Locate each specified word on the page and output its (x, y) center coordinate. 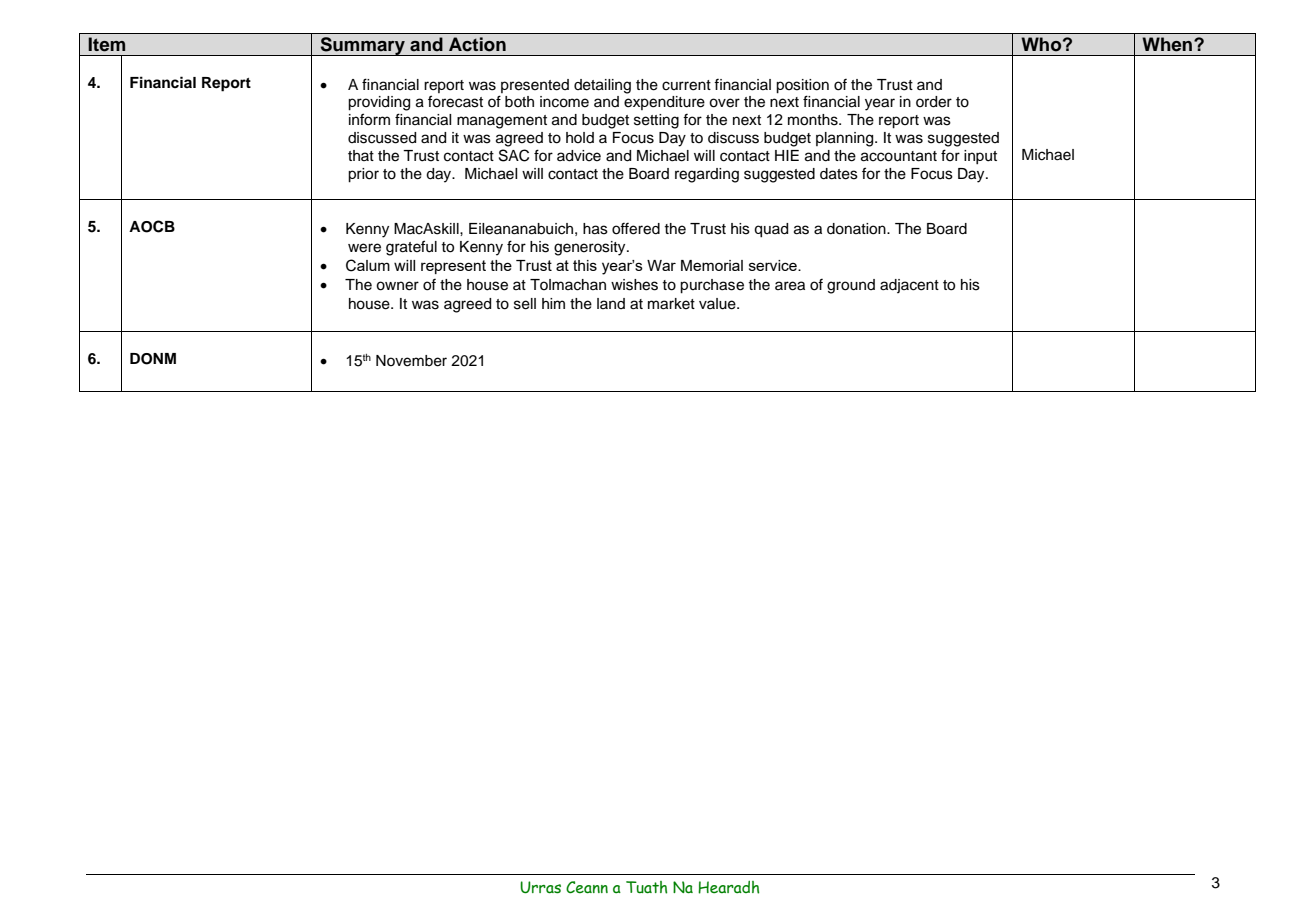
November (411, 361)
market (671, 304)
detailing (602, 86)
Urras (540, 887)
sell (525, 304)
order (934, 102)
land (611, 303)
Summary (362, 46)
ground (851, 286)
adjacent (909, 286)
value (718, 304)
